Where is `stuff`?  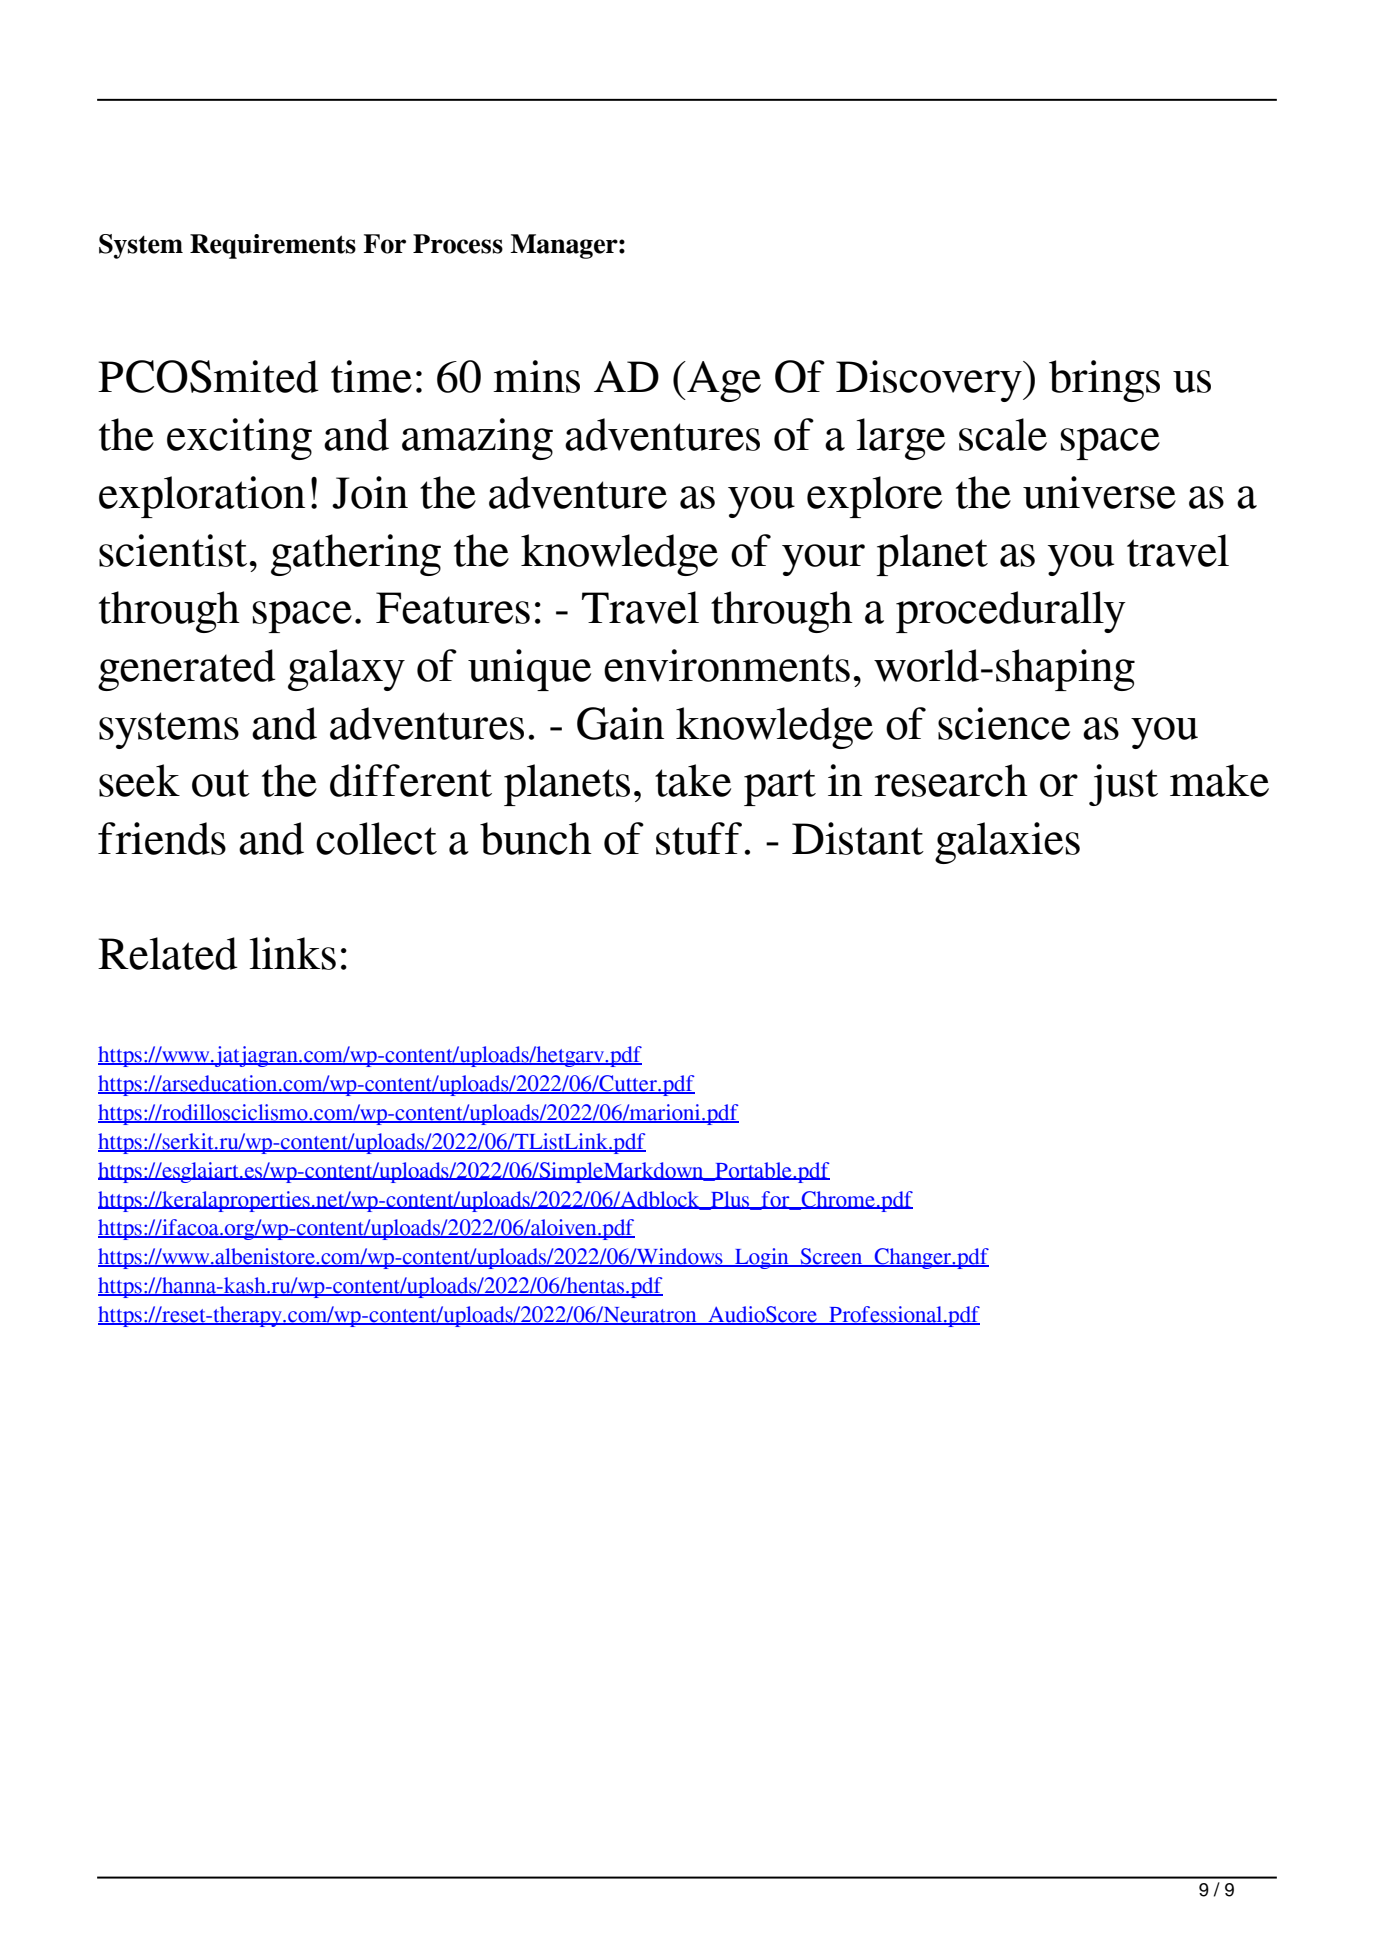
stuff is located at coordinates (699, 838).
